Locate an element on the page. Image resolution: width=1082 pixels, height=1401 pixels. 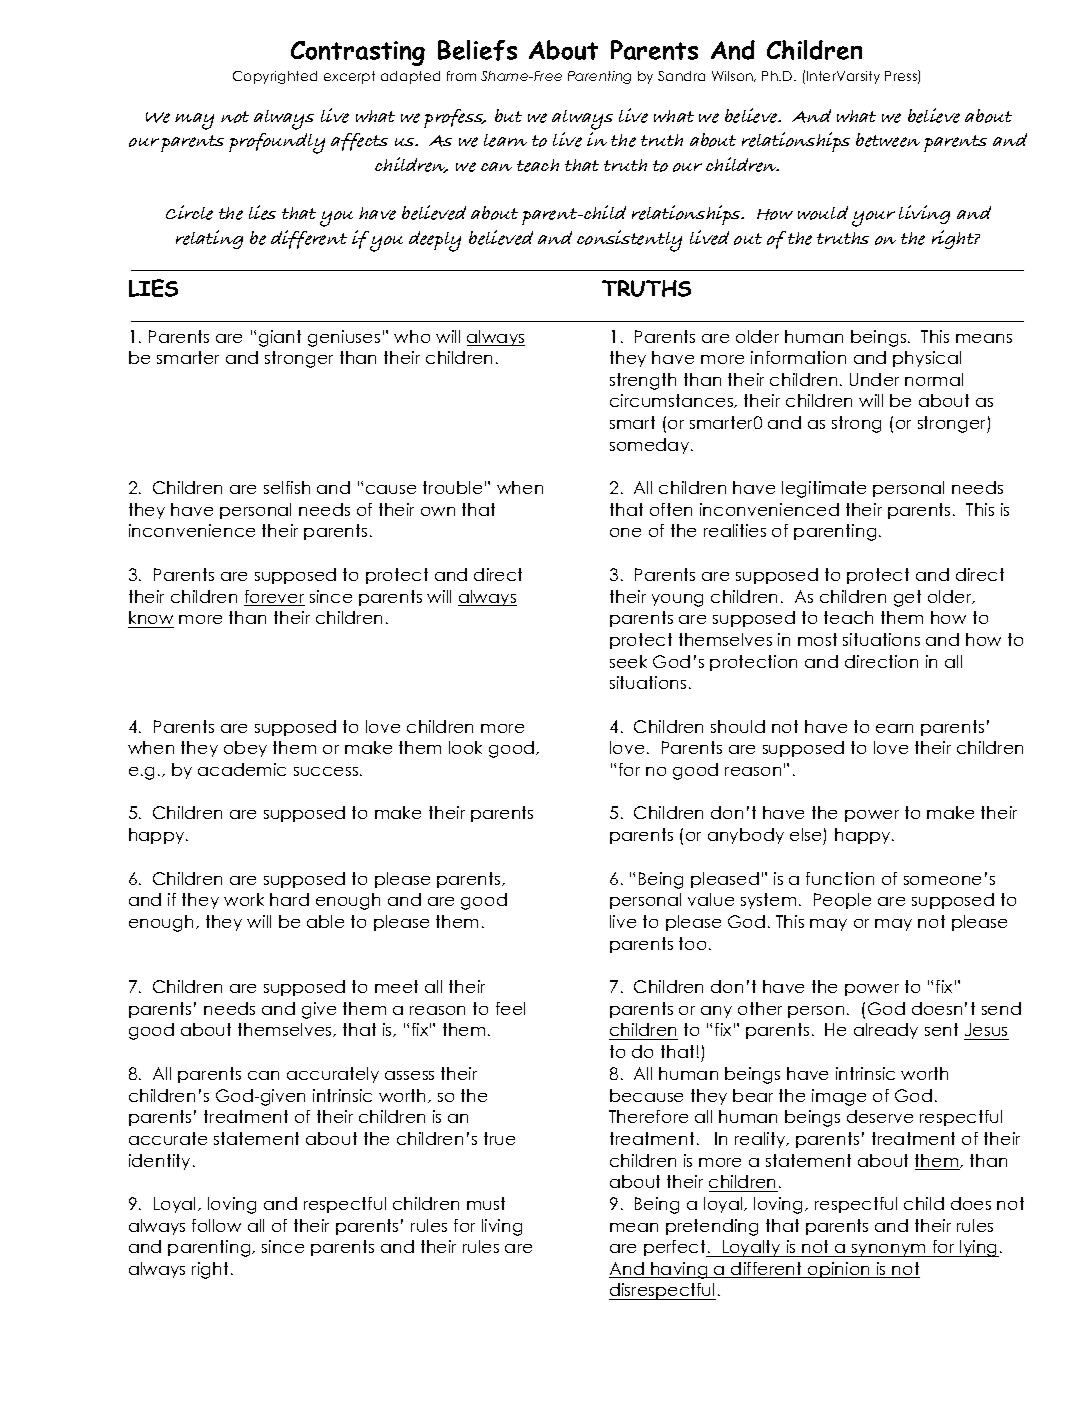
excerpt is located at coordinates (349, 77).
